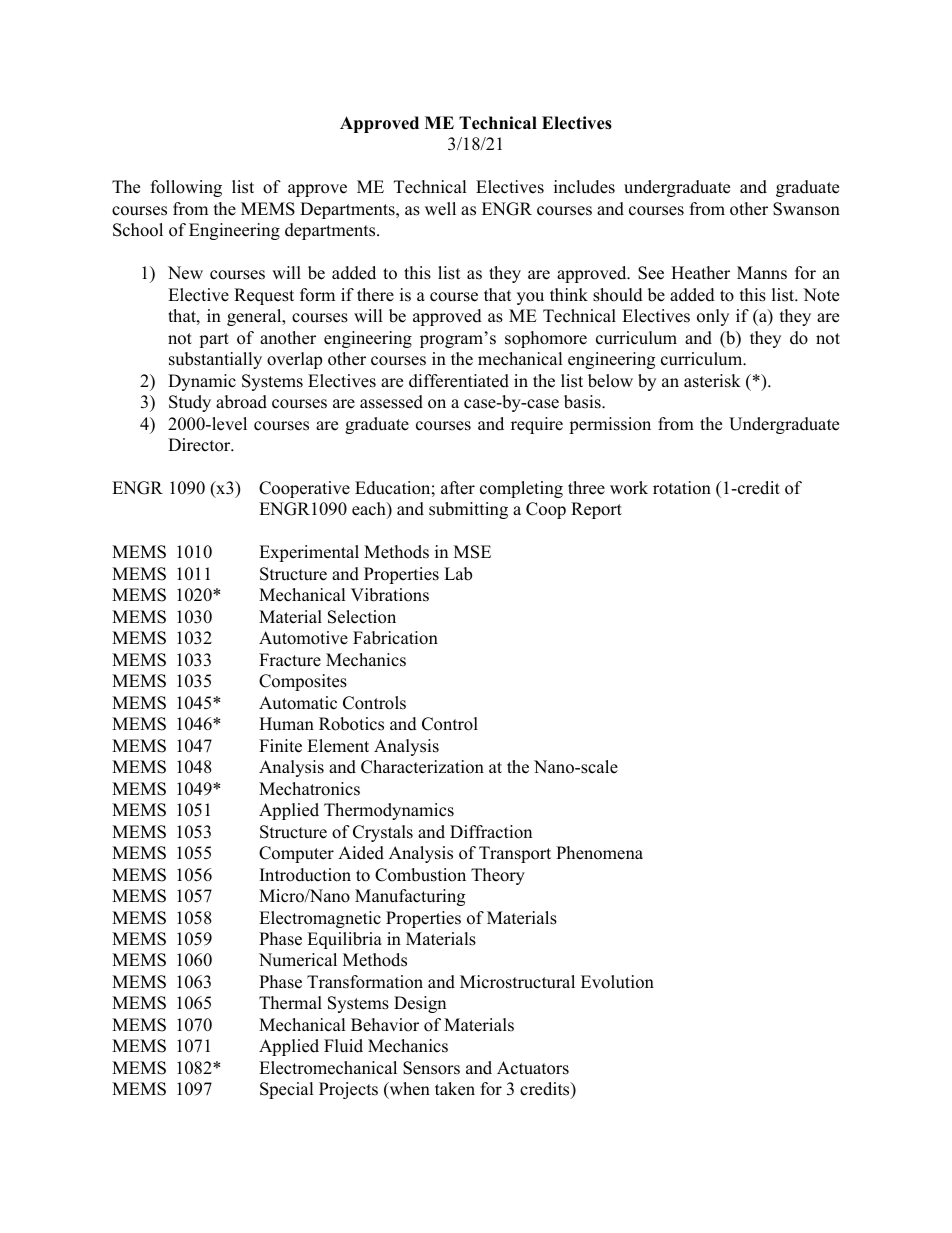  What do you see at coordinates (280, 746) in the page?
I see `Finite` at bounding box center [280, 746].
